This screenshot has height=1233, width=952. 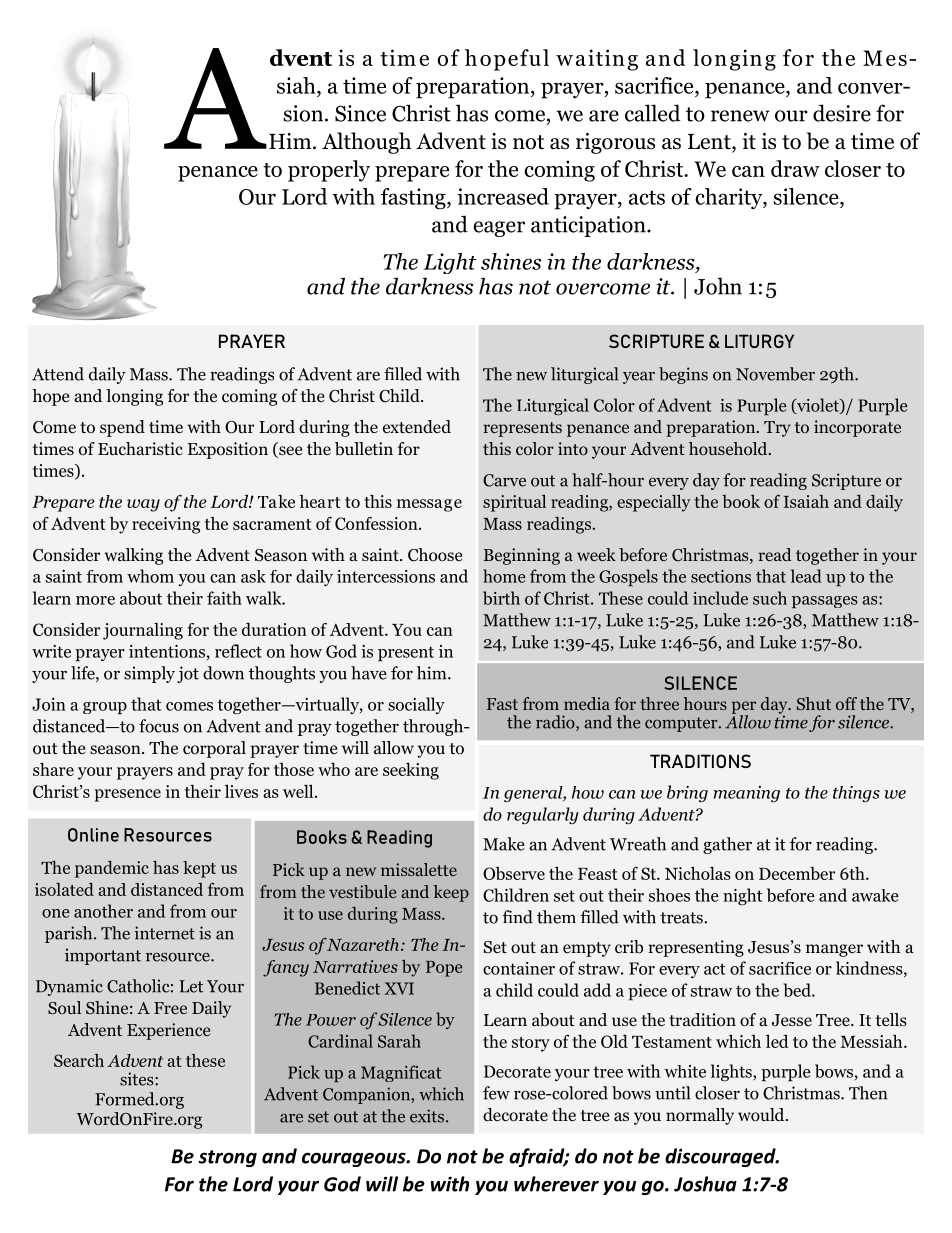 What do you see at coordinates (762, 1115) in the screenshot?
I see `would` at bounding box center [762, 1115].
